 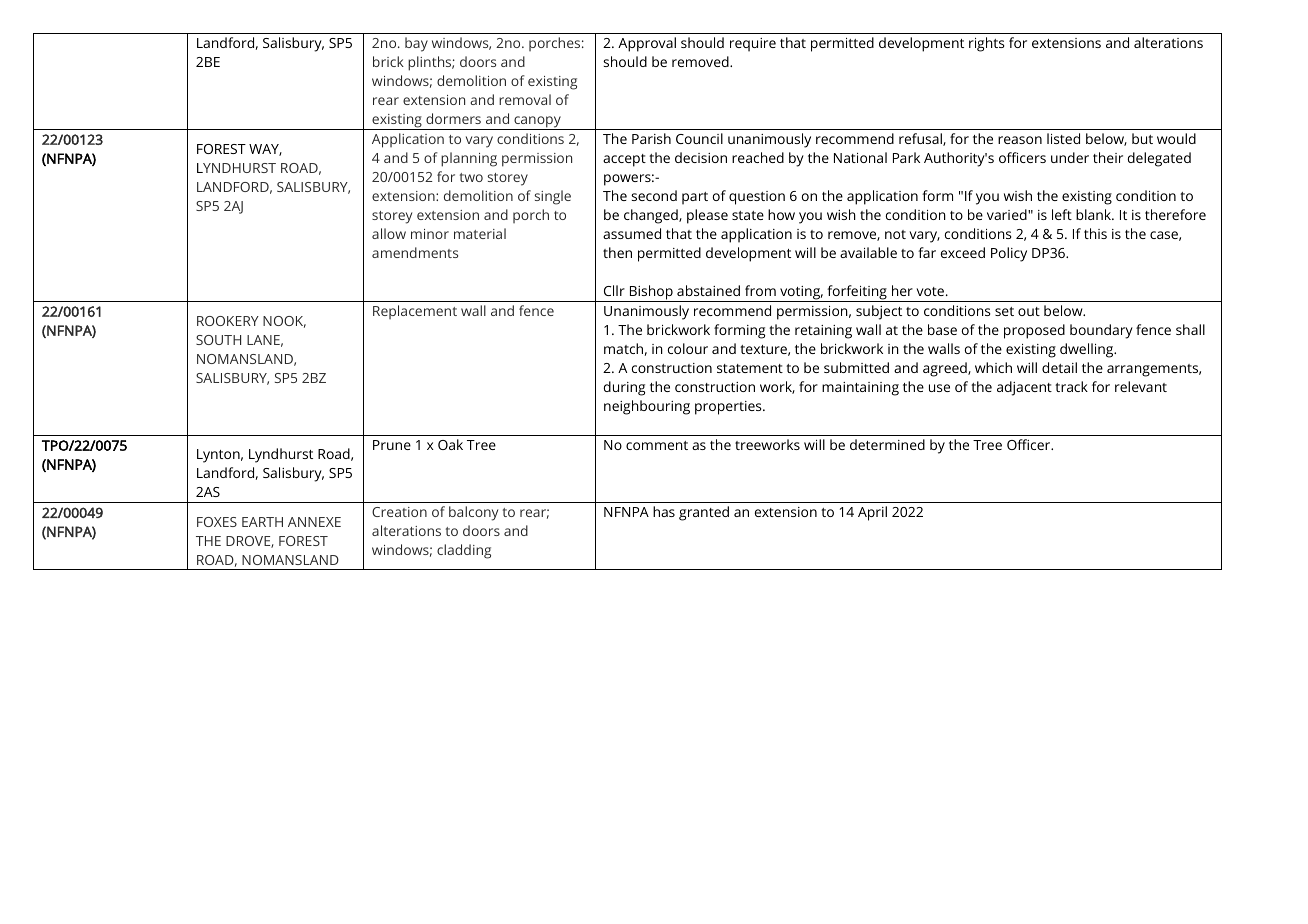 What do you see at coordinates (314, 522) in the screenshot?
I see `ANNEXE` at bounding box center [314, 522].
